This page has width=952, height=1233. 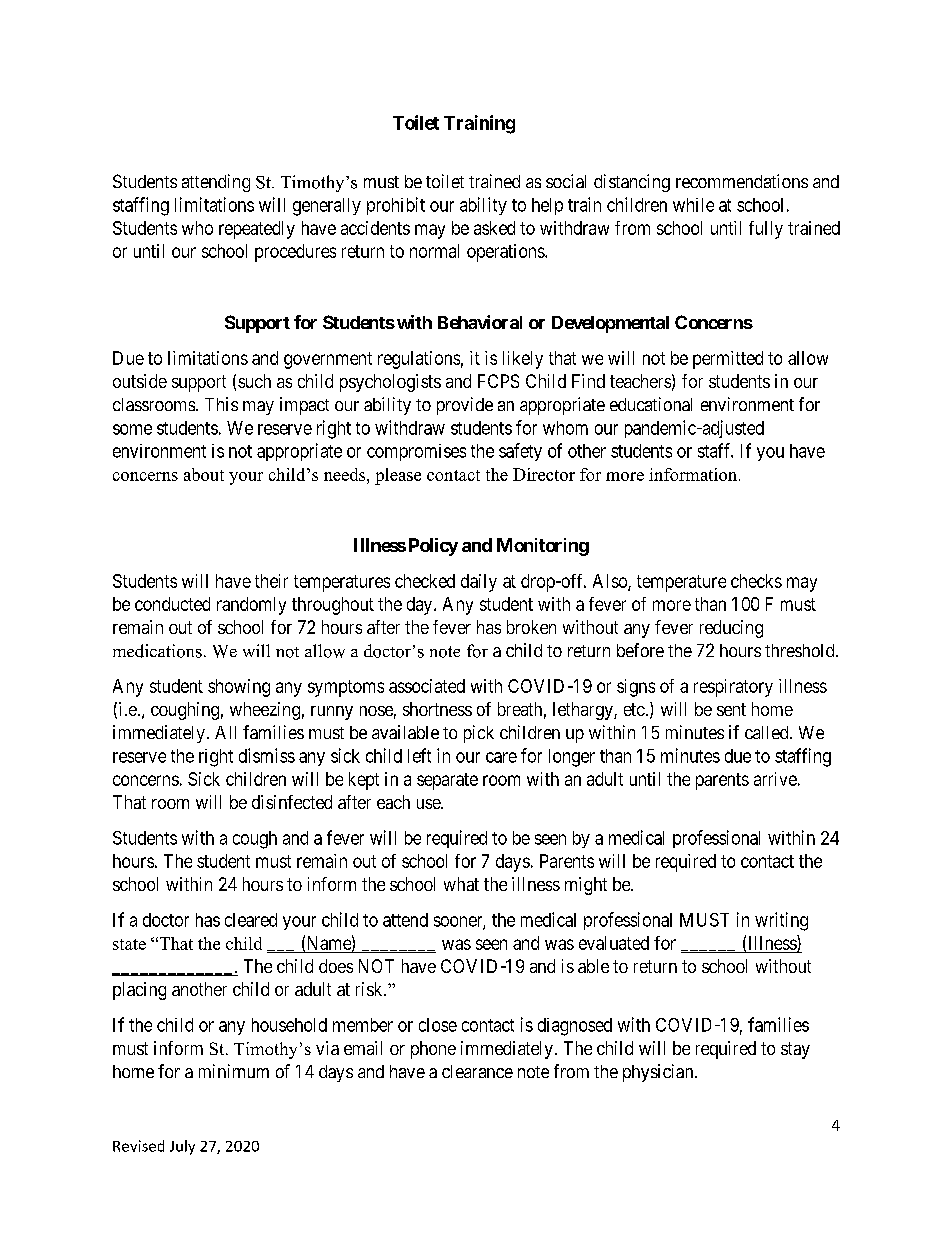 What do you see at coordinates (182, 1147) in the page?
I see `July` at bounding box center [182, 1147].
